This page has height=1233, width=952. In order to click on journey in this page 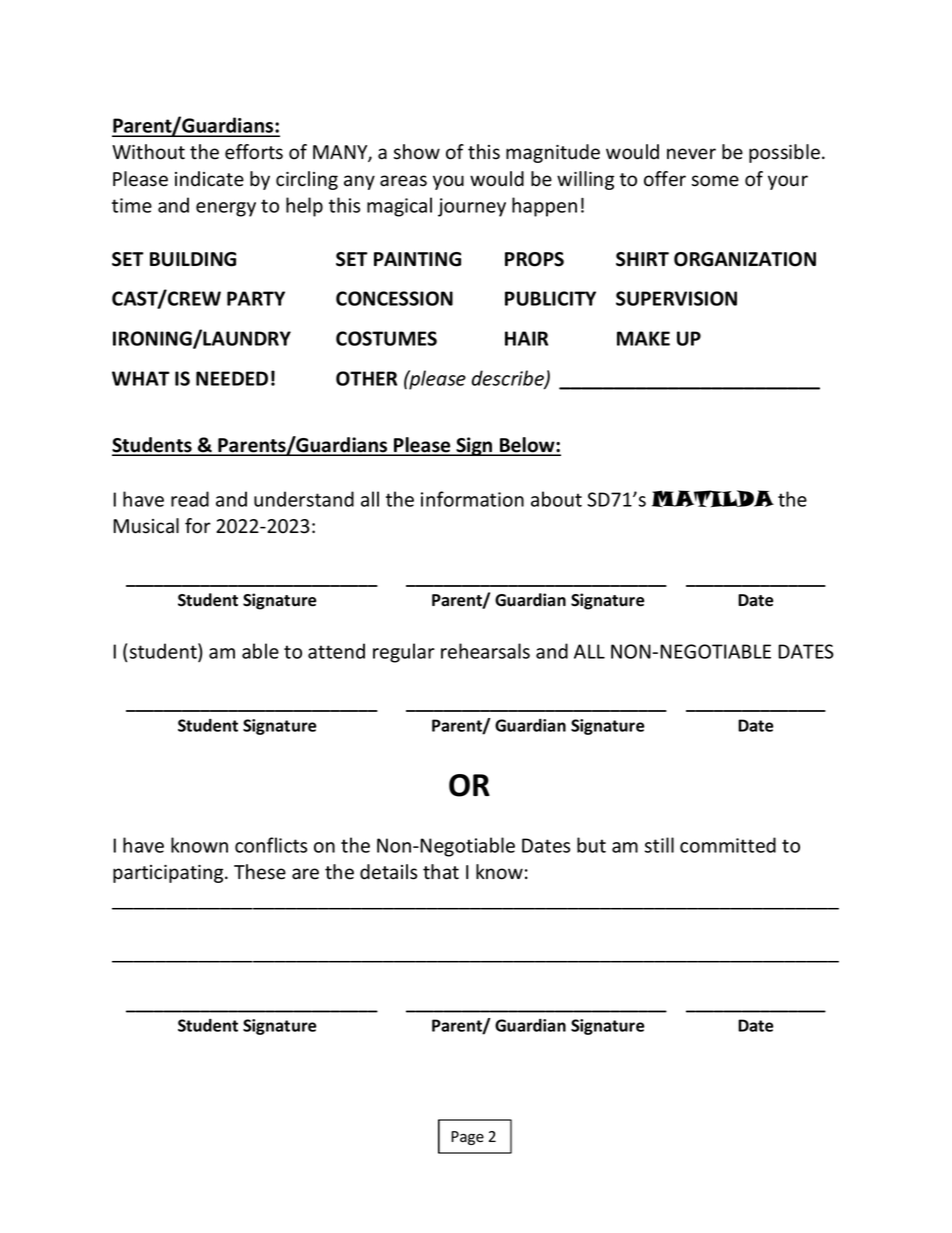, I will do `click(472, 207)`.
